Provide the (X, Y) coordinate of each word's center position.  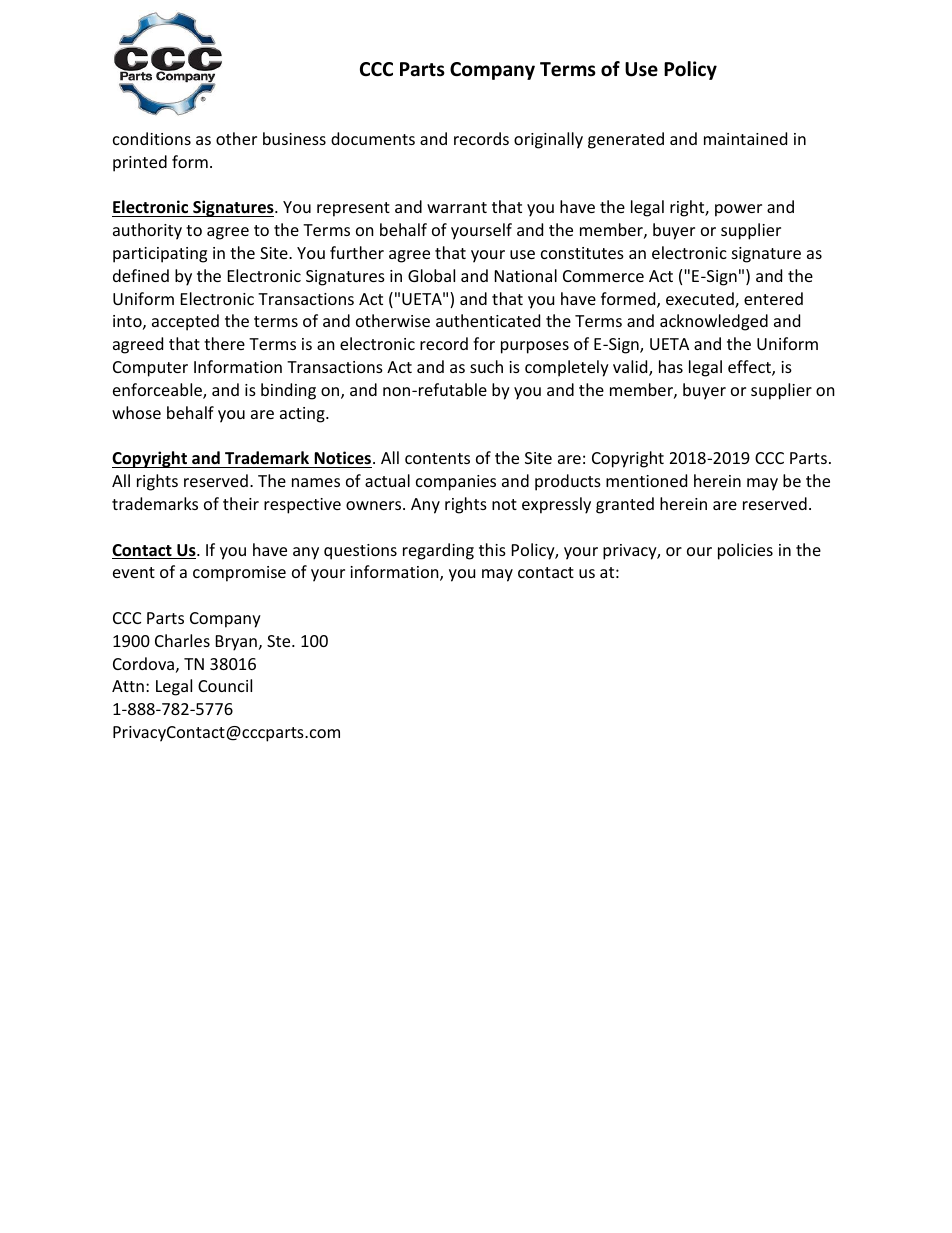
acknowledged (714, 322)
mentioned (646, 480)
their (241, 503)
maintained (745, 138)
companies (456, 483)
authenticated (488, 320)
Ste (280, 641)
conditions (152, 138)
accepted (185, 322)
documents (373, 138)
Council (225, 685)
